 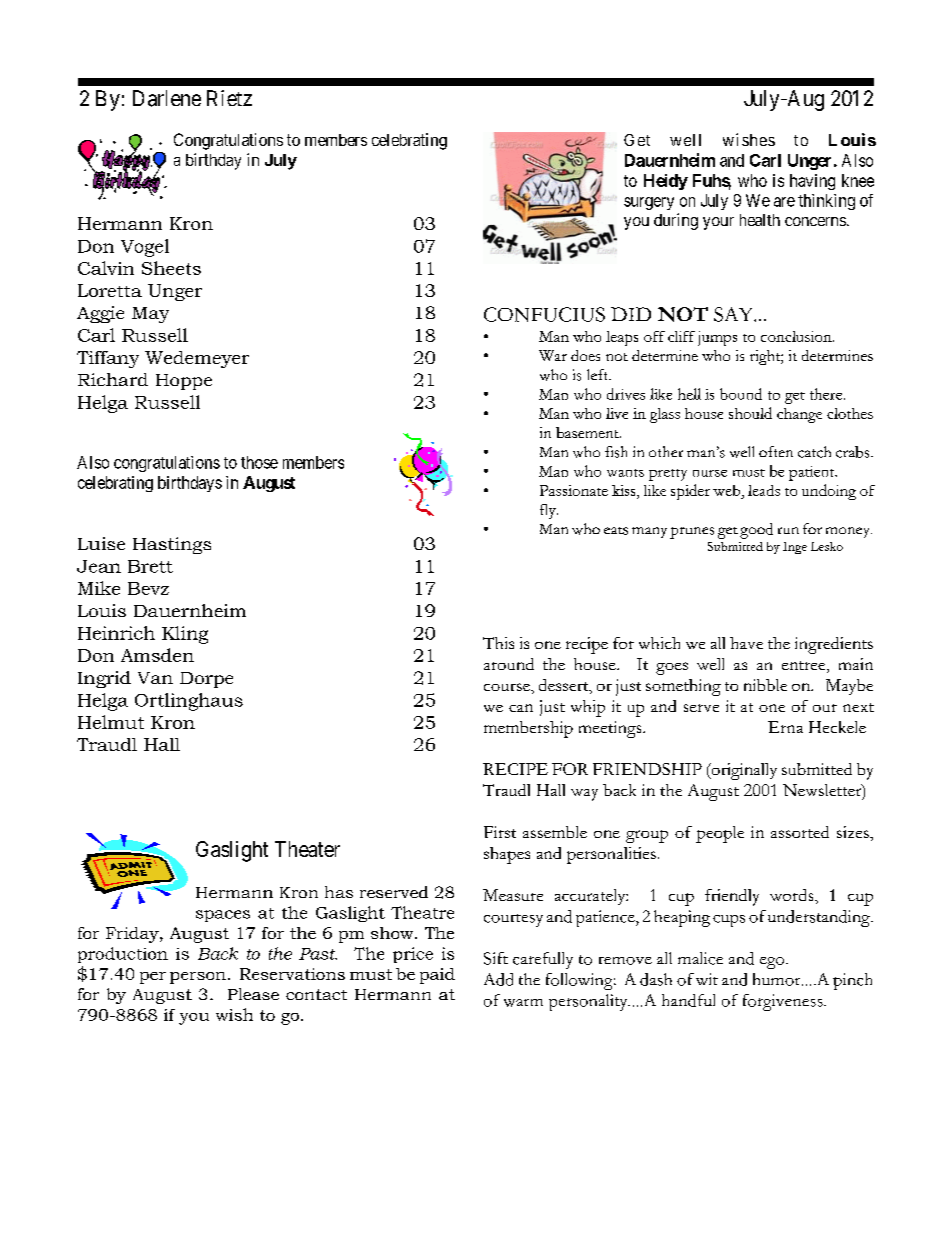 What do you see at coordinates (253, 994) in the document?
I see `Please` at bounding box center [253, 994].
